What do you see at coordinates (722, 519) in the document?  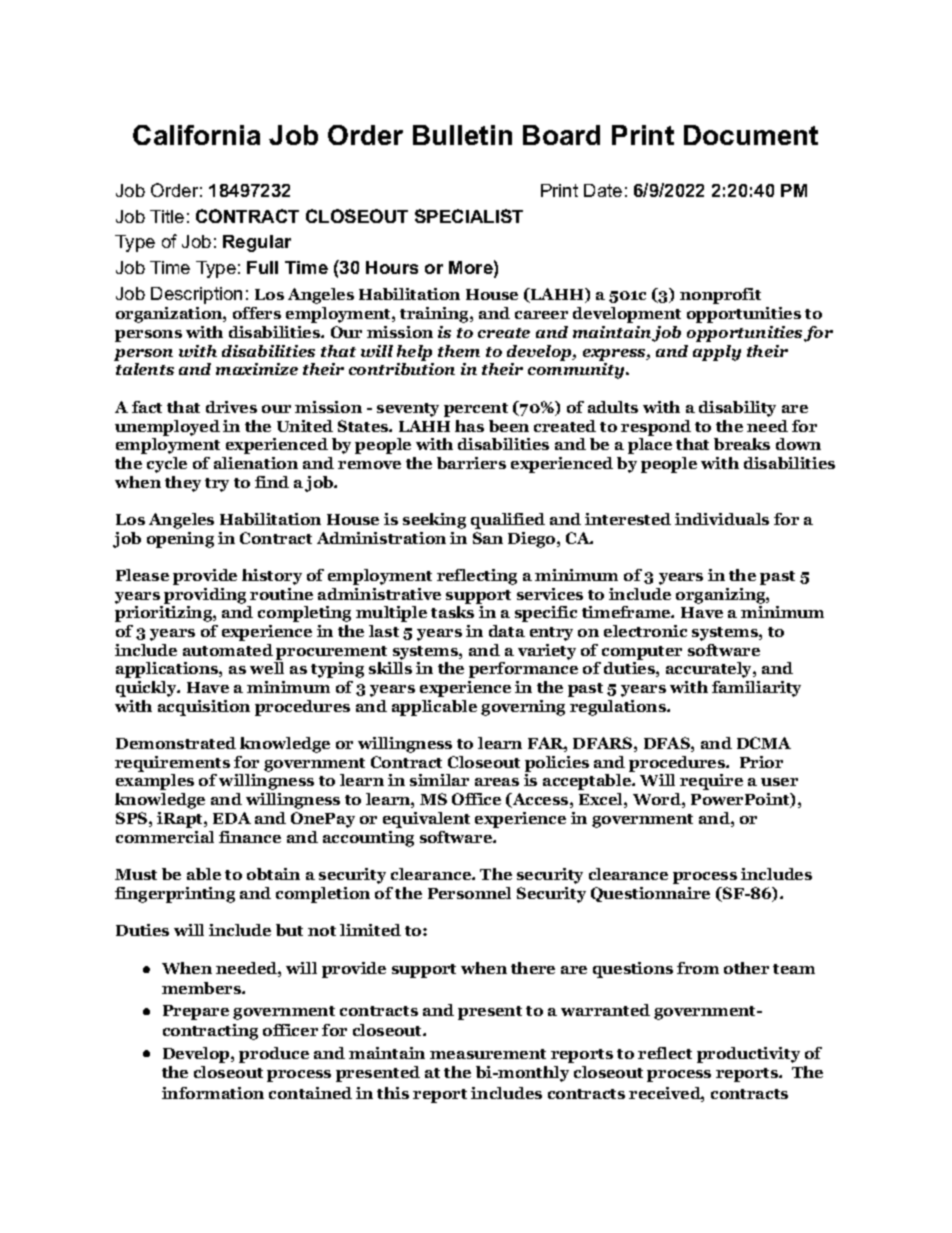 I see `individuals` at bounding box center [722, 519].
